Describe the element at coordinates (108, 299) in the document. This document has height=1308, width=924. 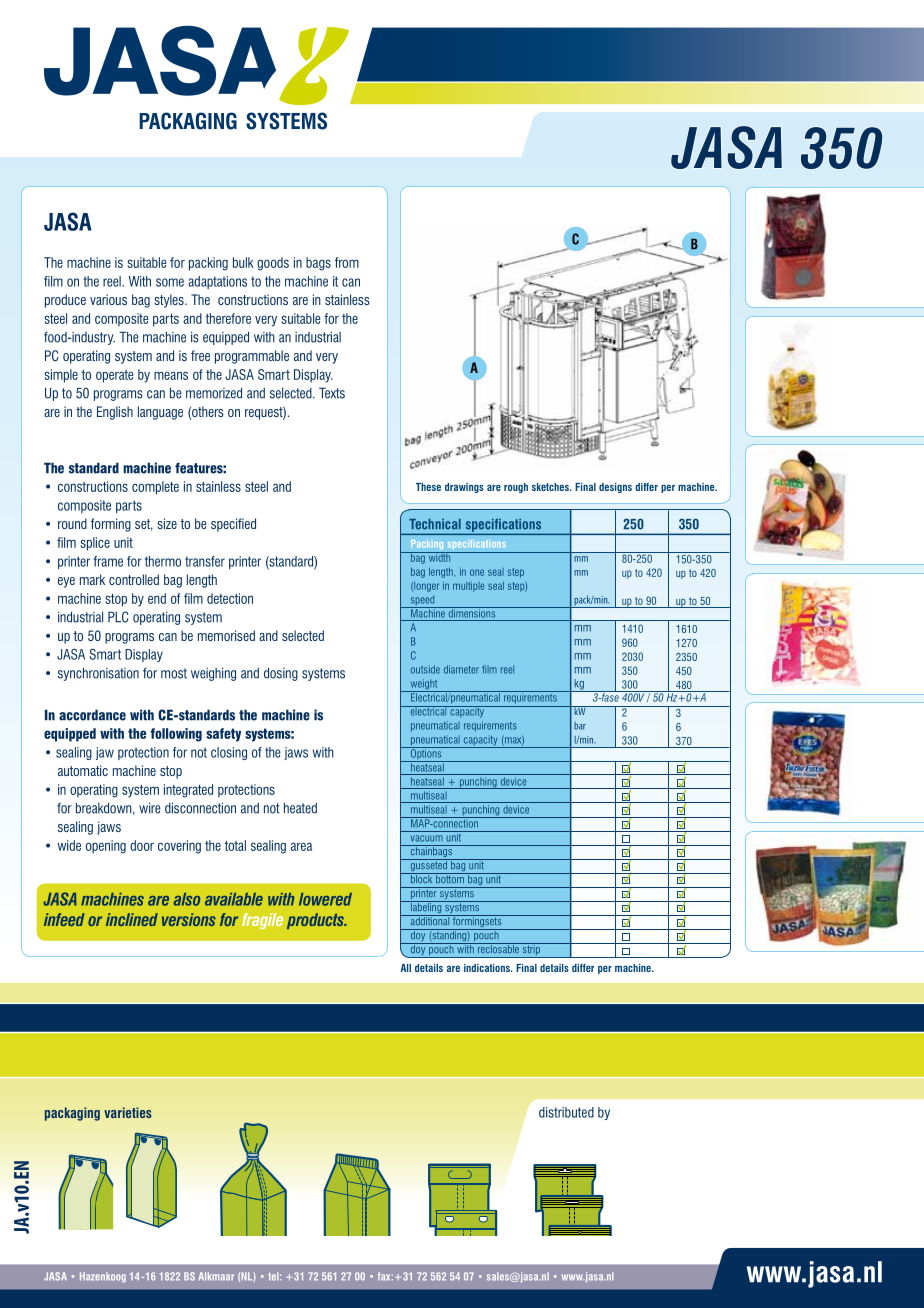
I see `various` at that location.
